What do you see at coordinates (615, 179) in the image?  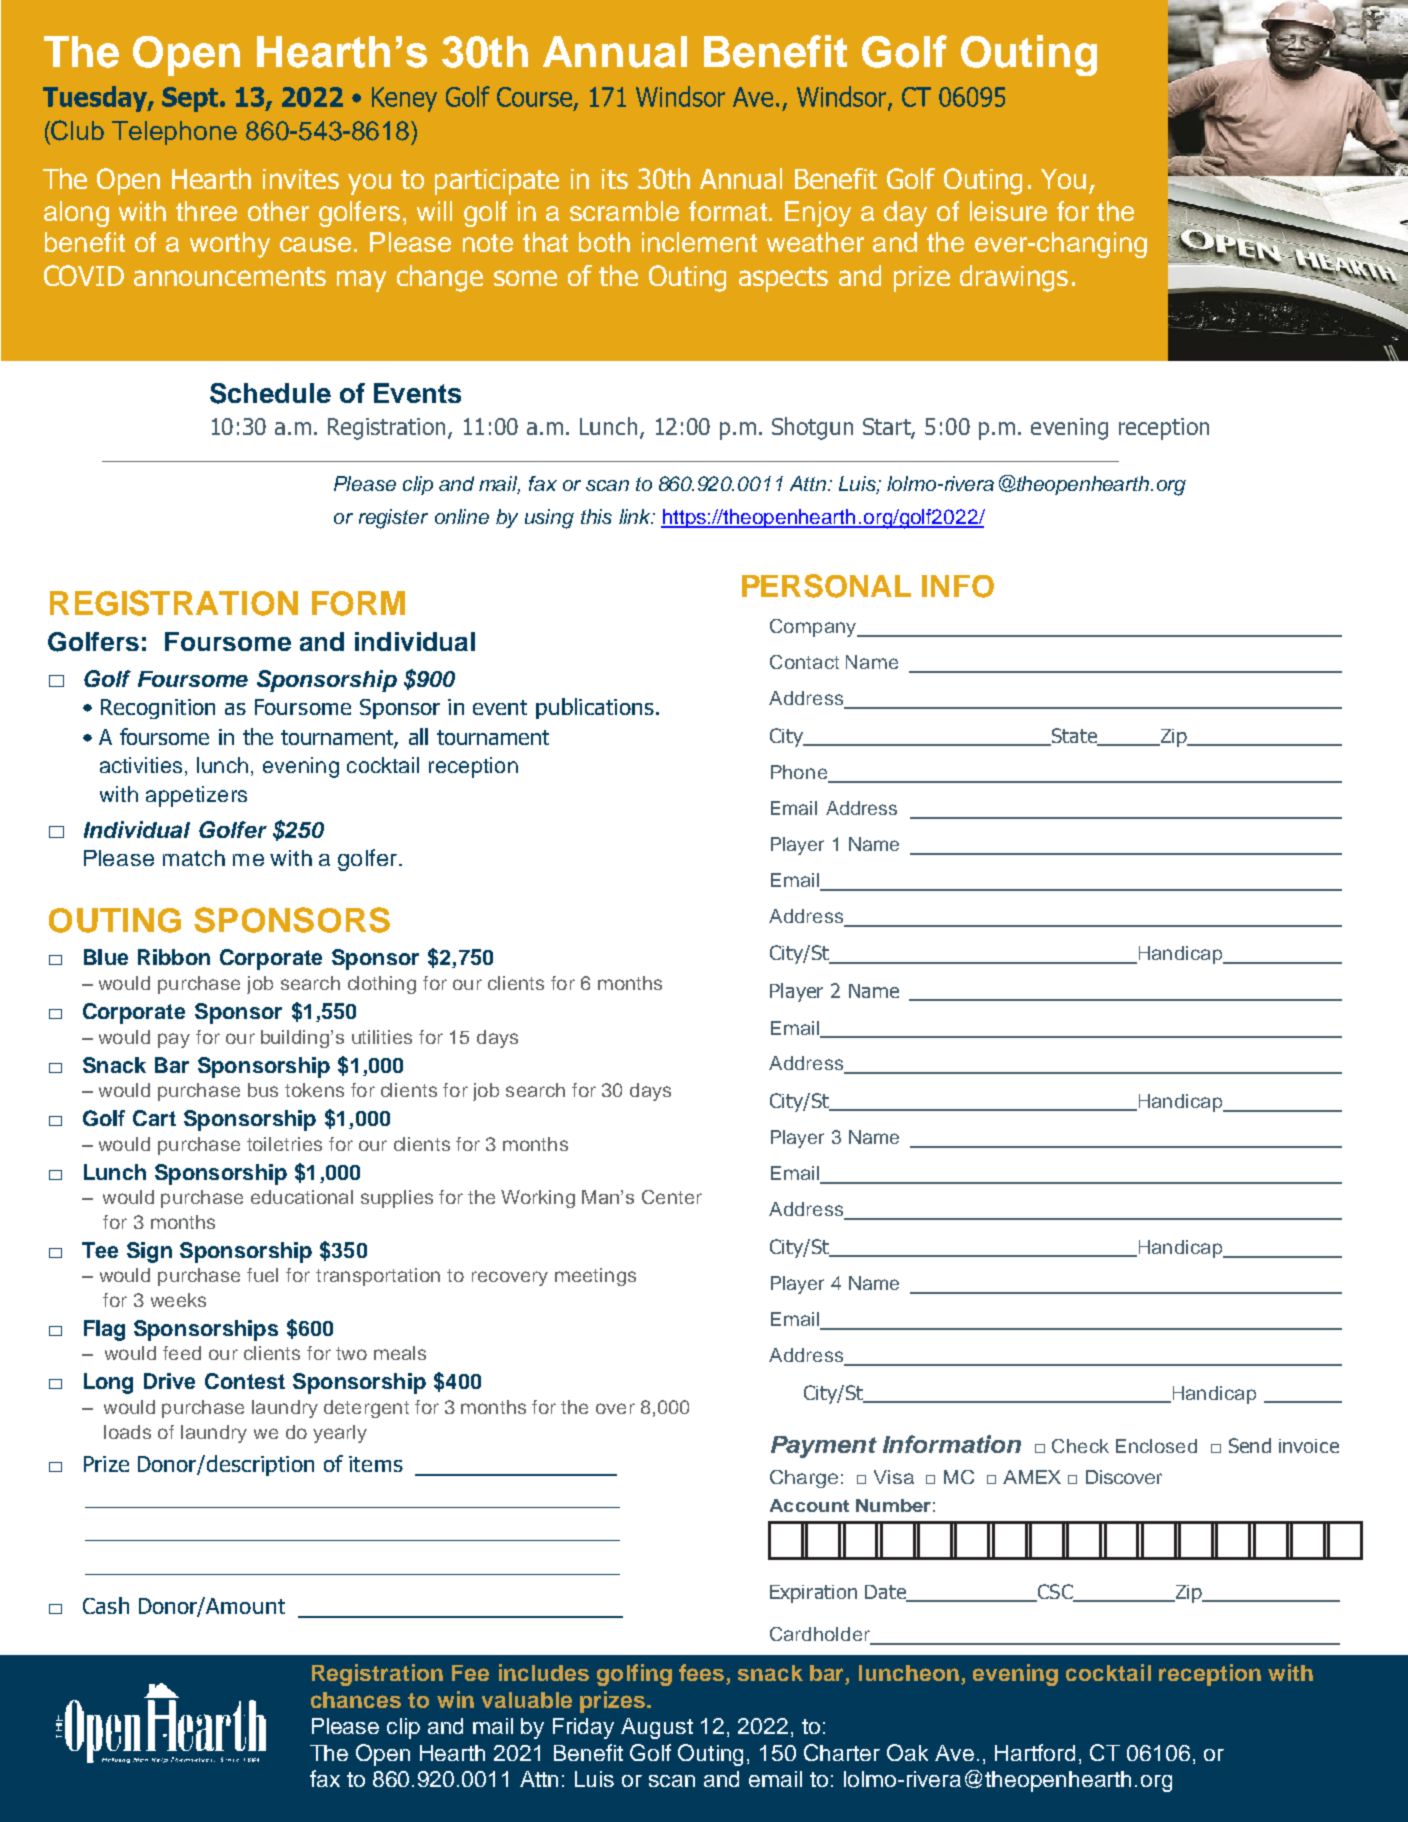 I see `its` at bounding box center [615, 179].
